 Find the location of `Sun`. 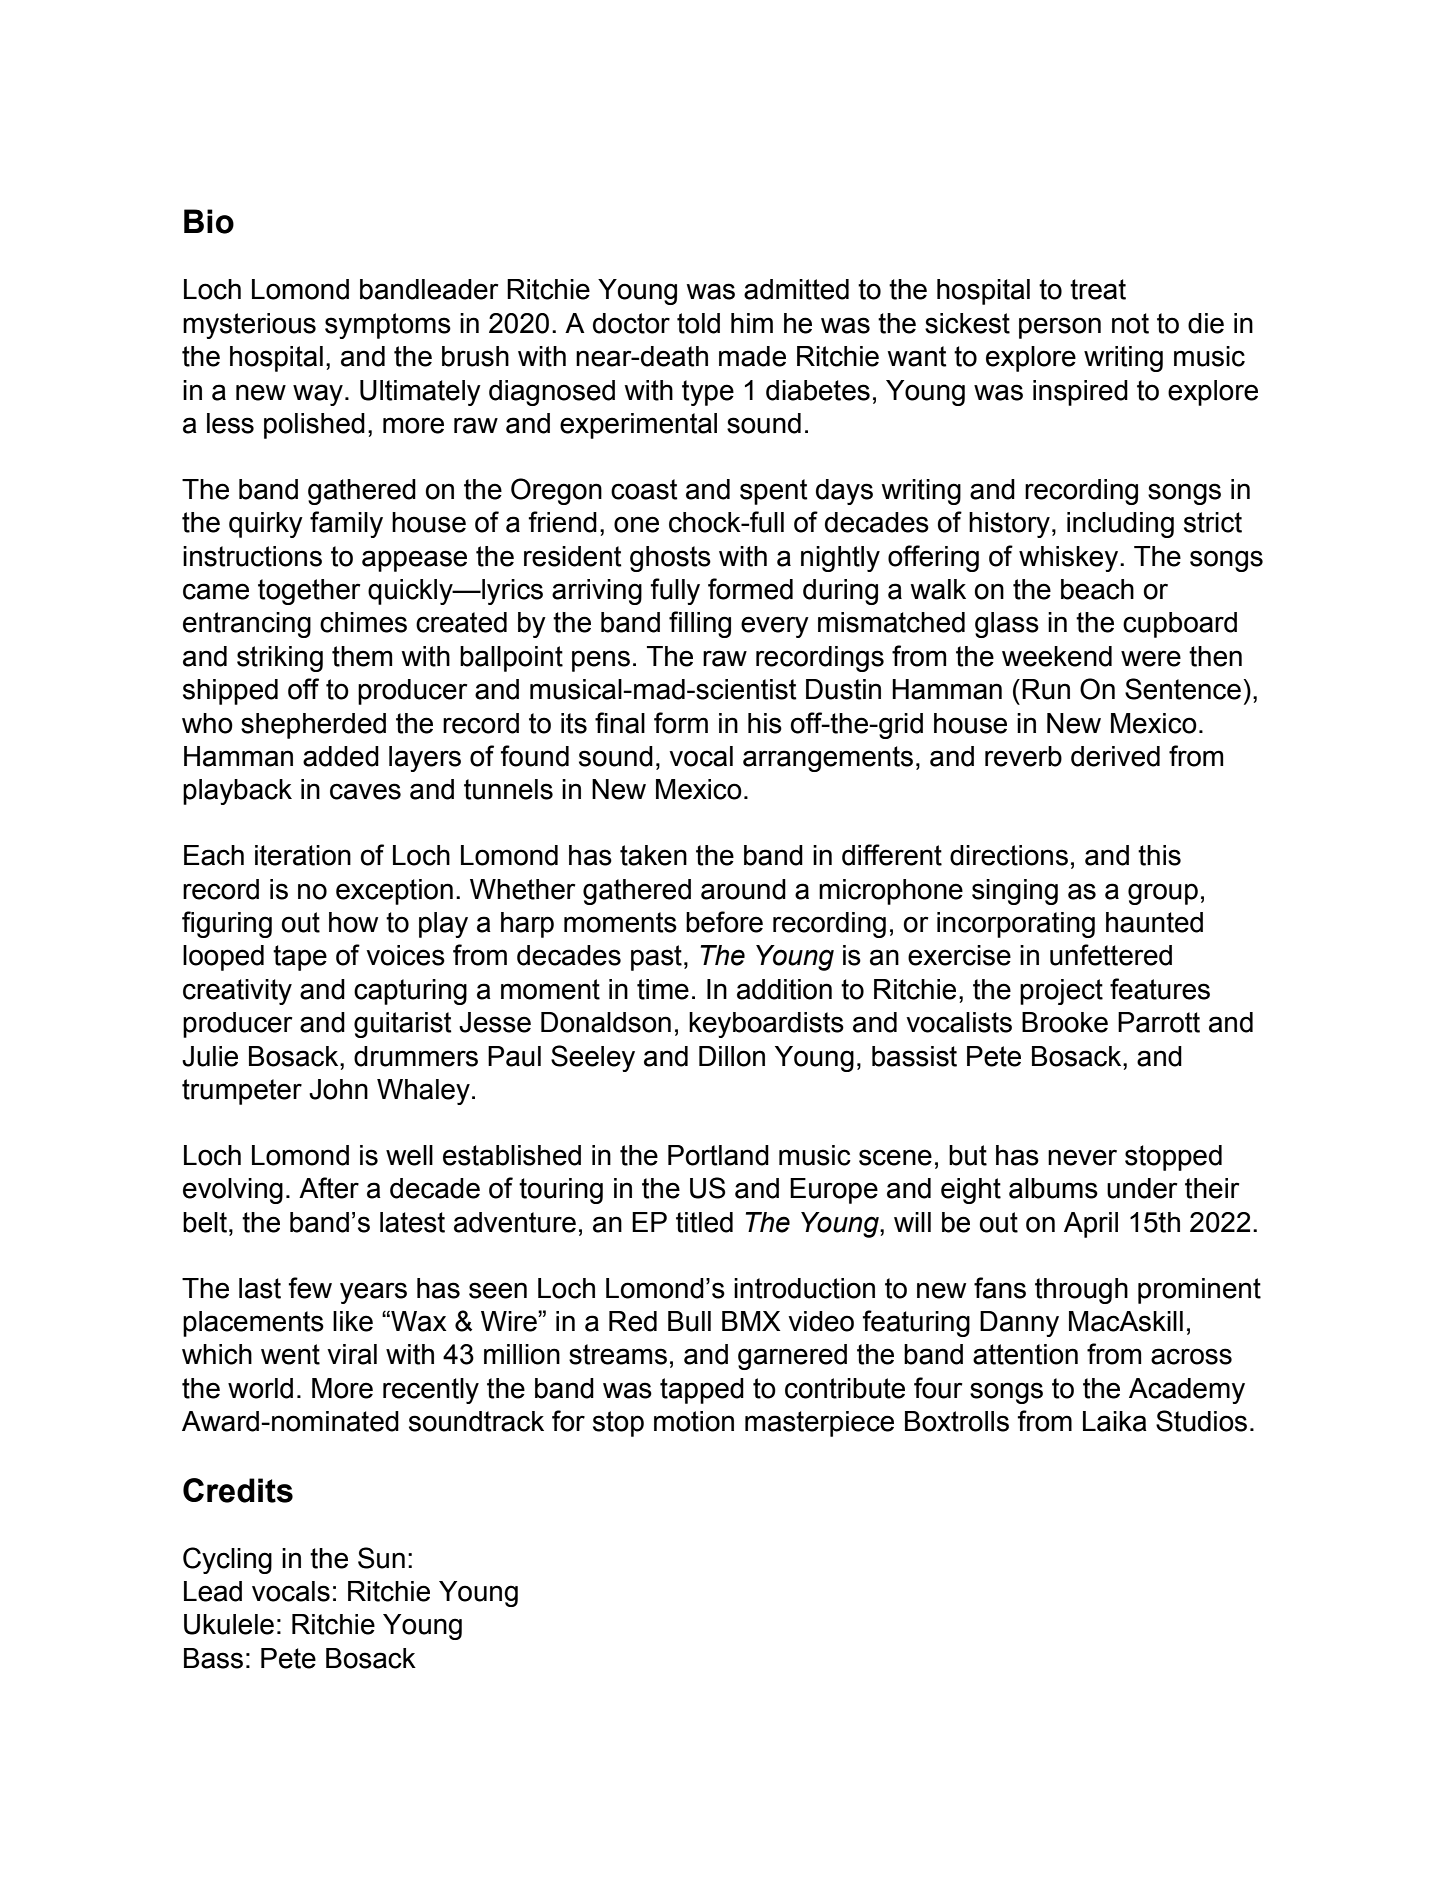

Sun is located at coordinates (381, 1558).
